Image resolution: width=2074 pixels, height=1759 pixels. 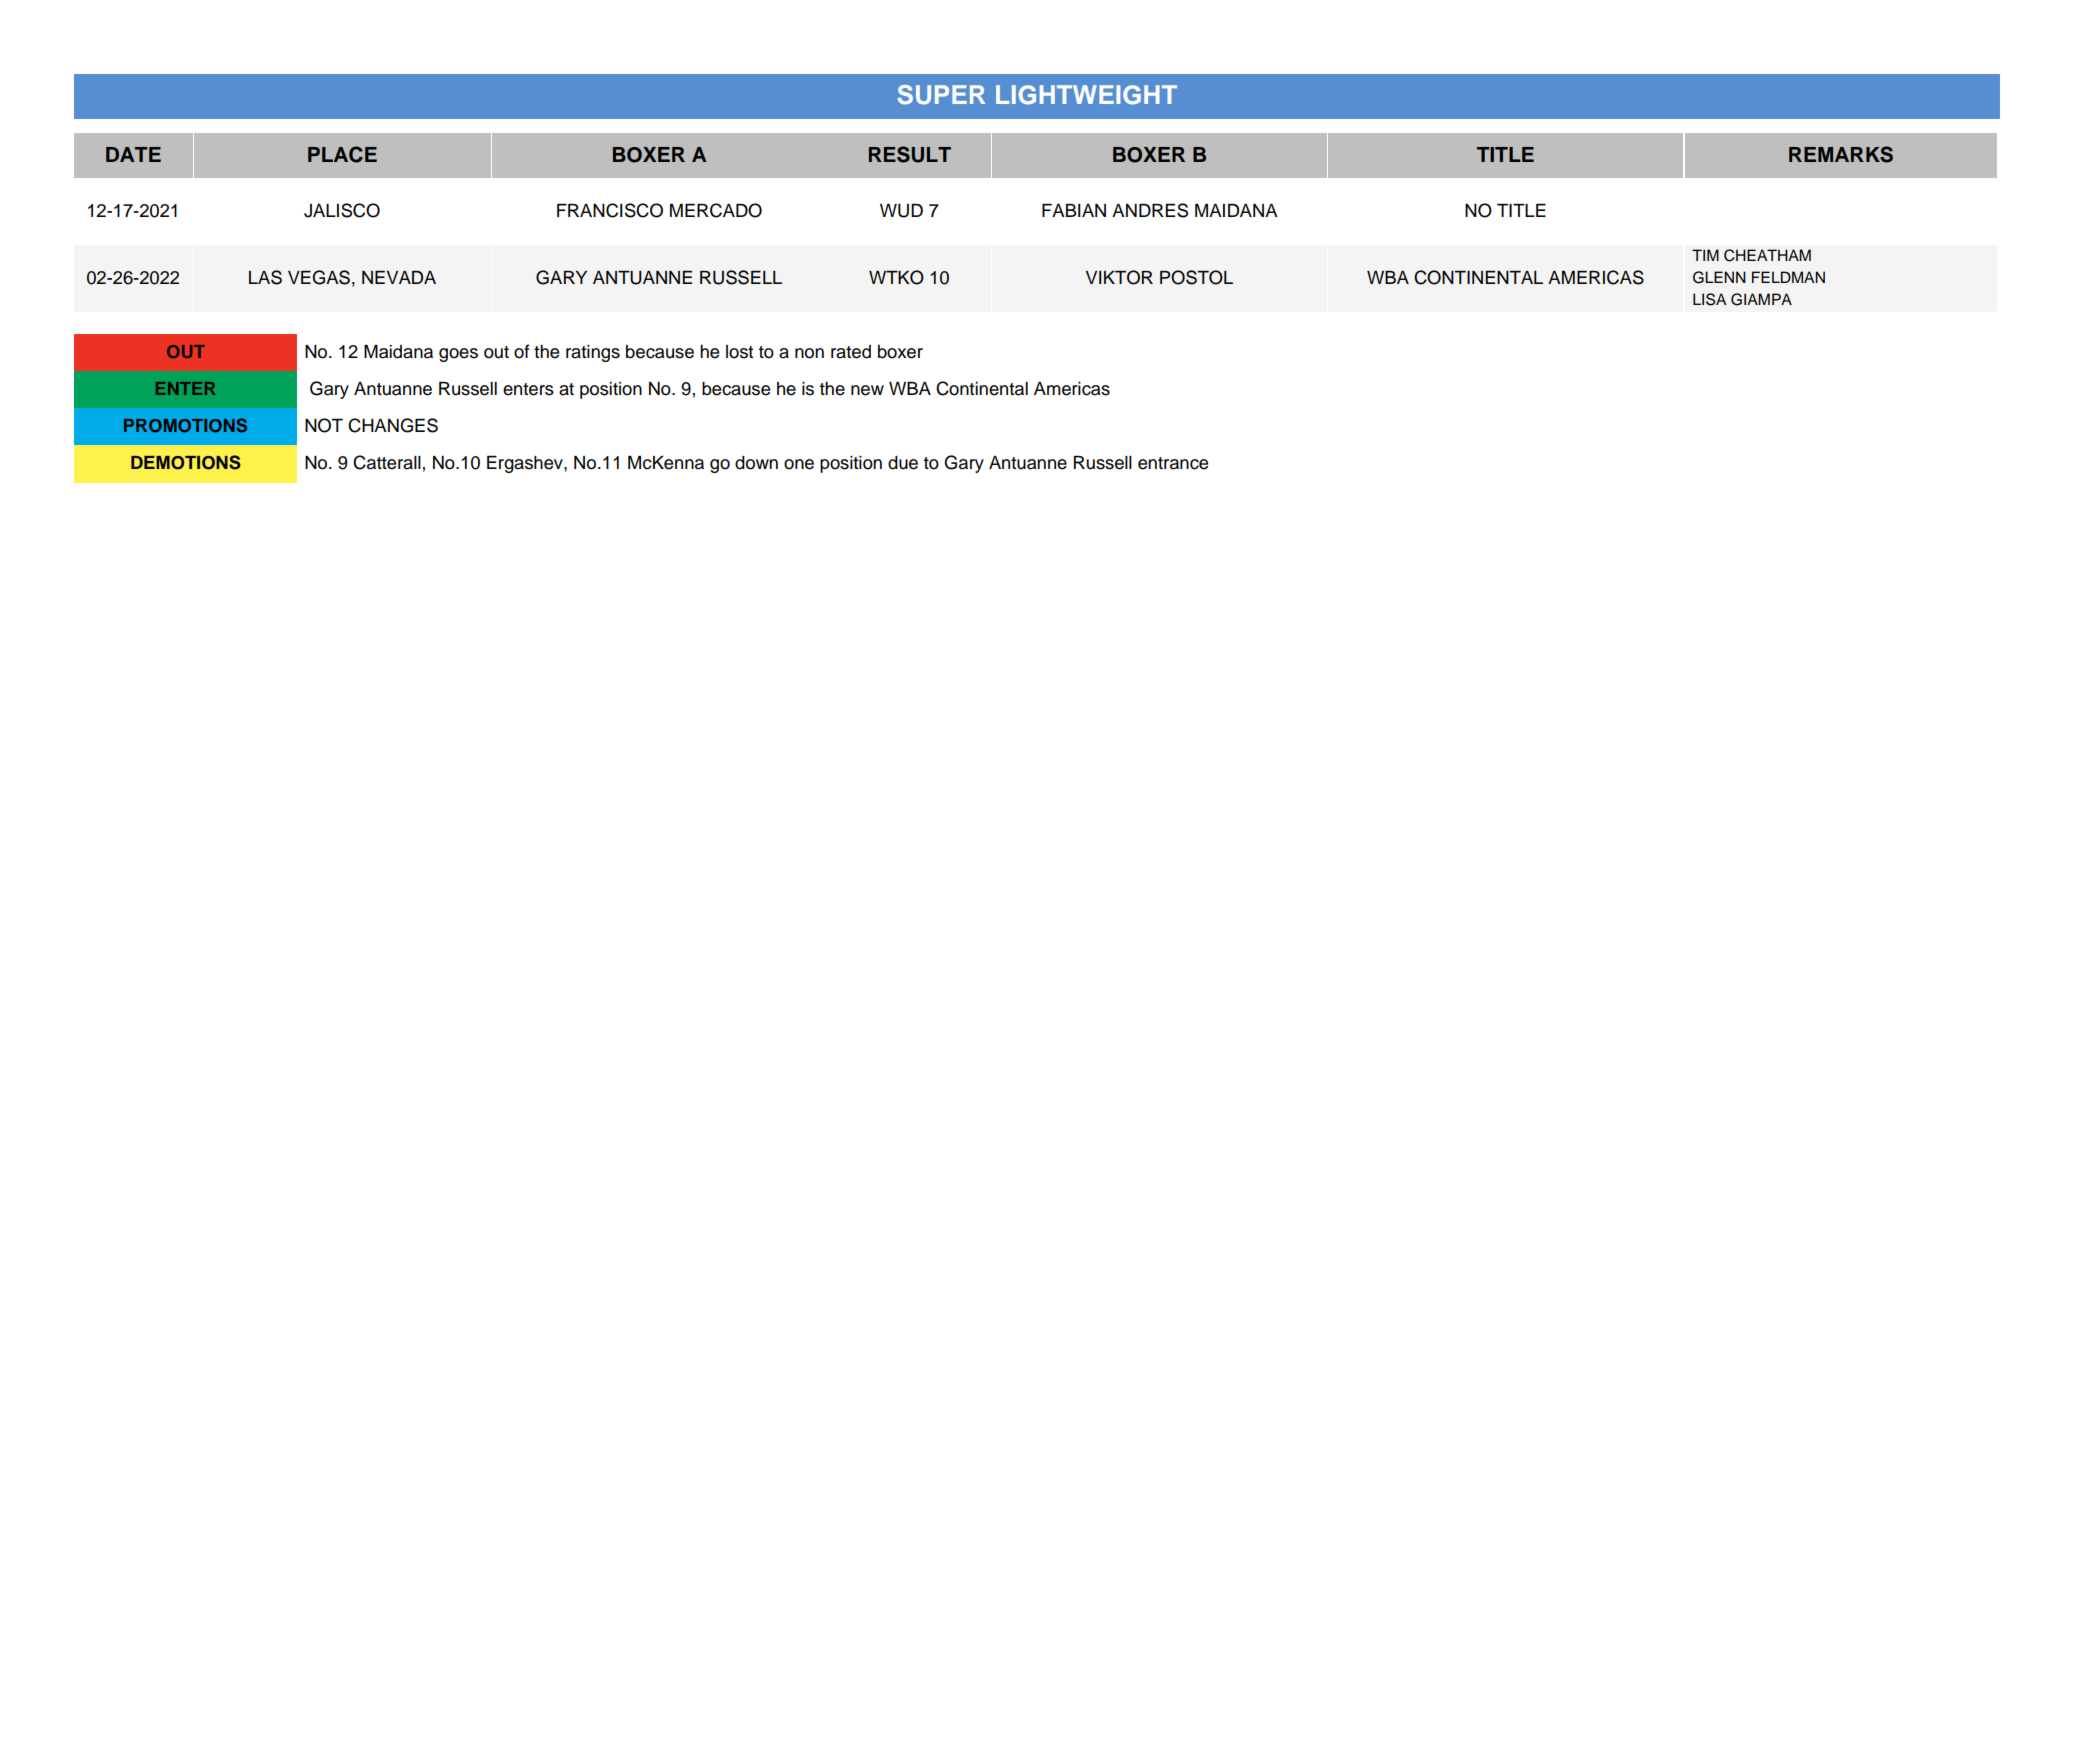 What do you see at coordinates (458, 355) in the page?
I see `goes` at bounding box center [458, 355].
